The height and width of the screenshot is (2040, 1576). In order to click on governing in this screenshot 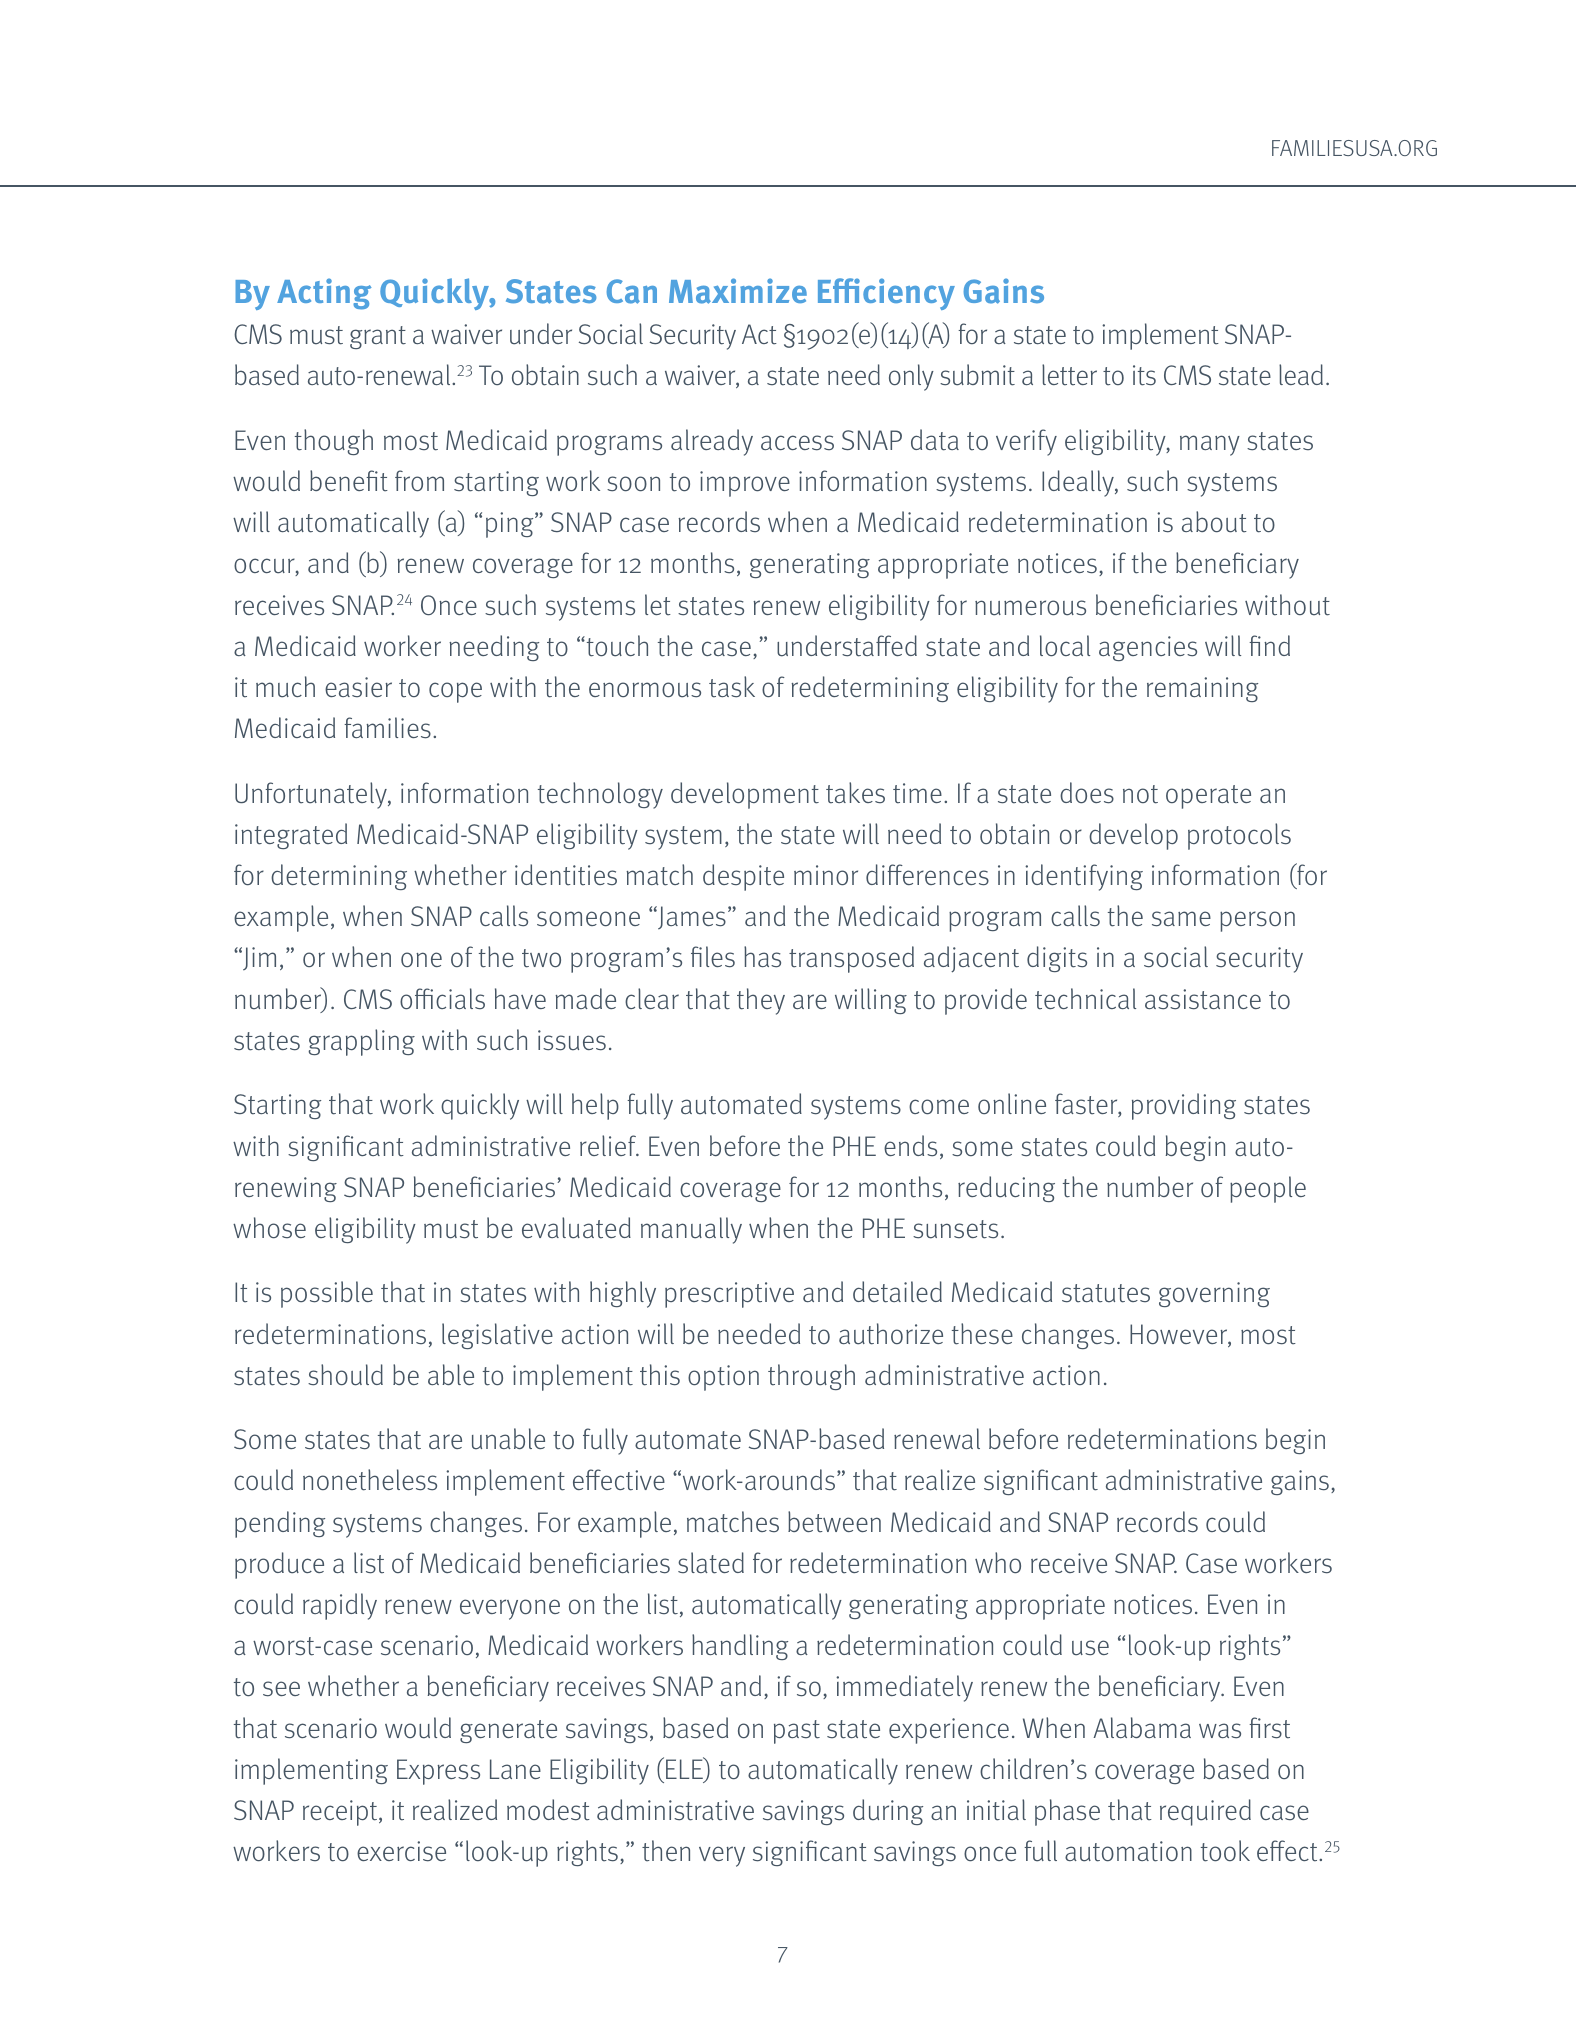, I will do `click(1214, 1294)`.
